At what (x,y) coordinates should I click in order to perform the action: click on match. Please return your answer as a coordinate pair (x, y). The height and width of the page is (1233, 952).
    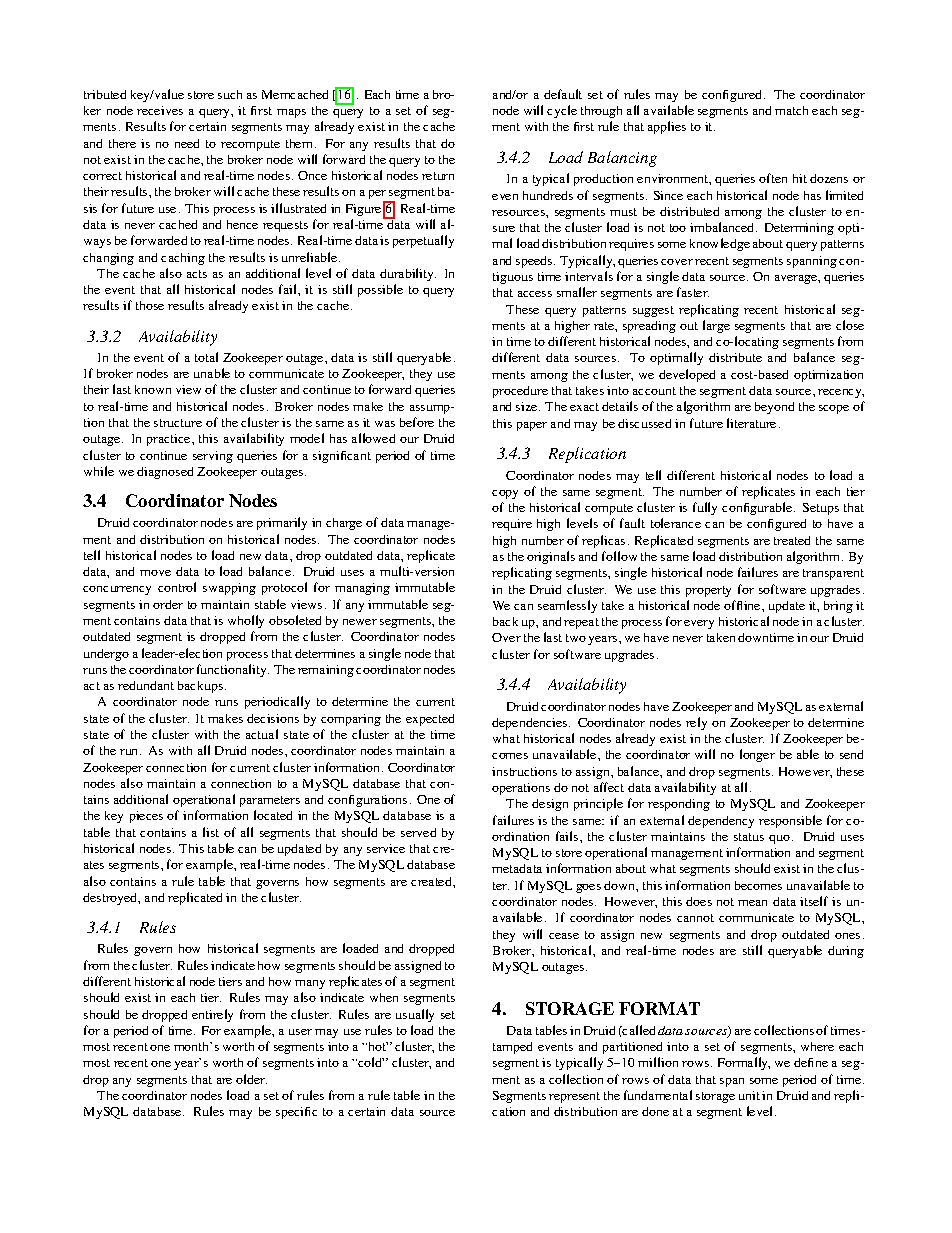
    Looking at the image, I should click on (791, 110).
